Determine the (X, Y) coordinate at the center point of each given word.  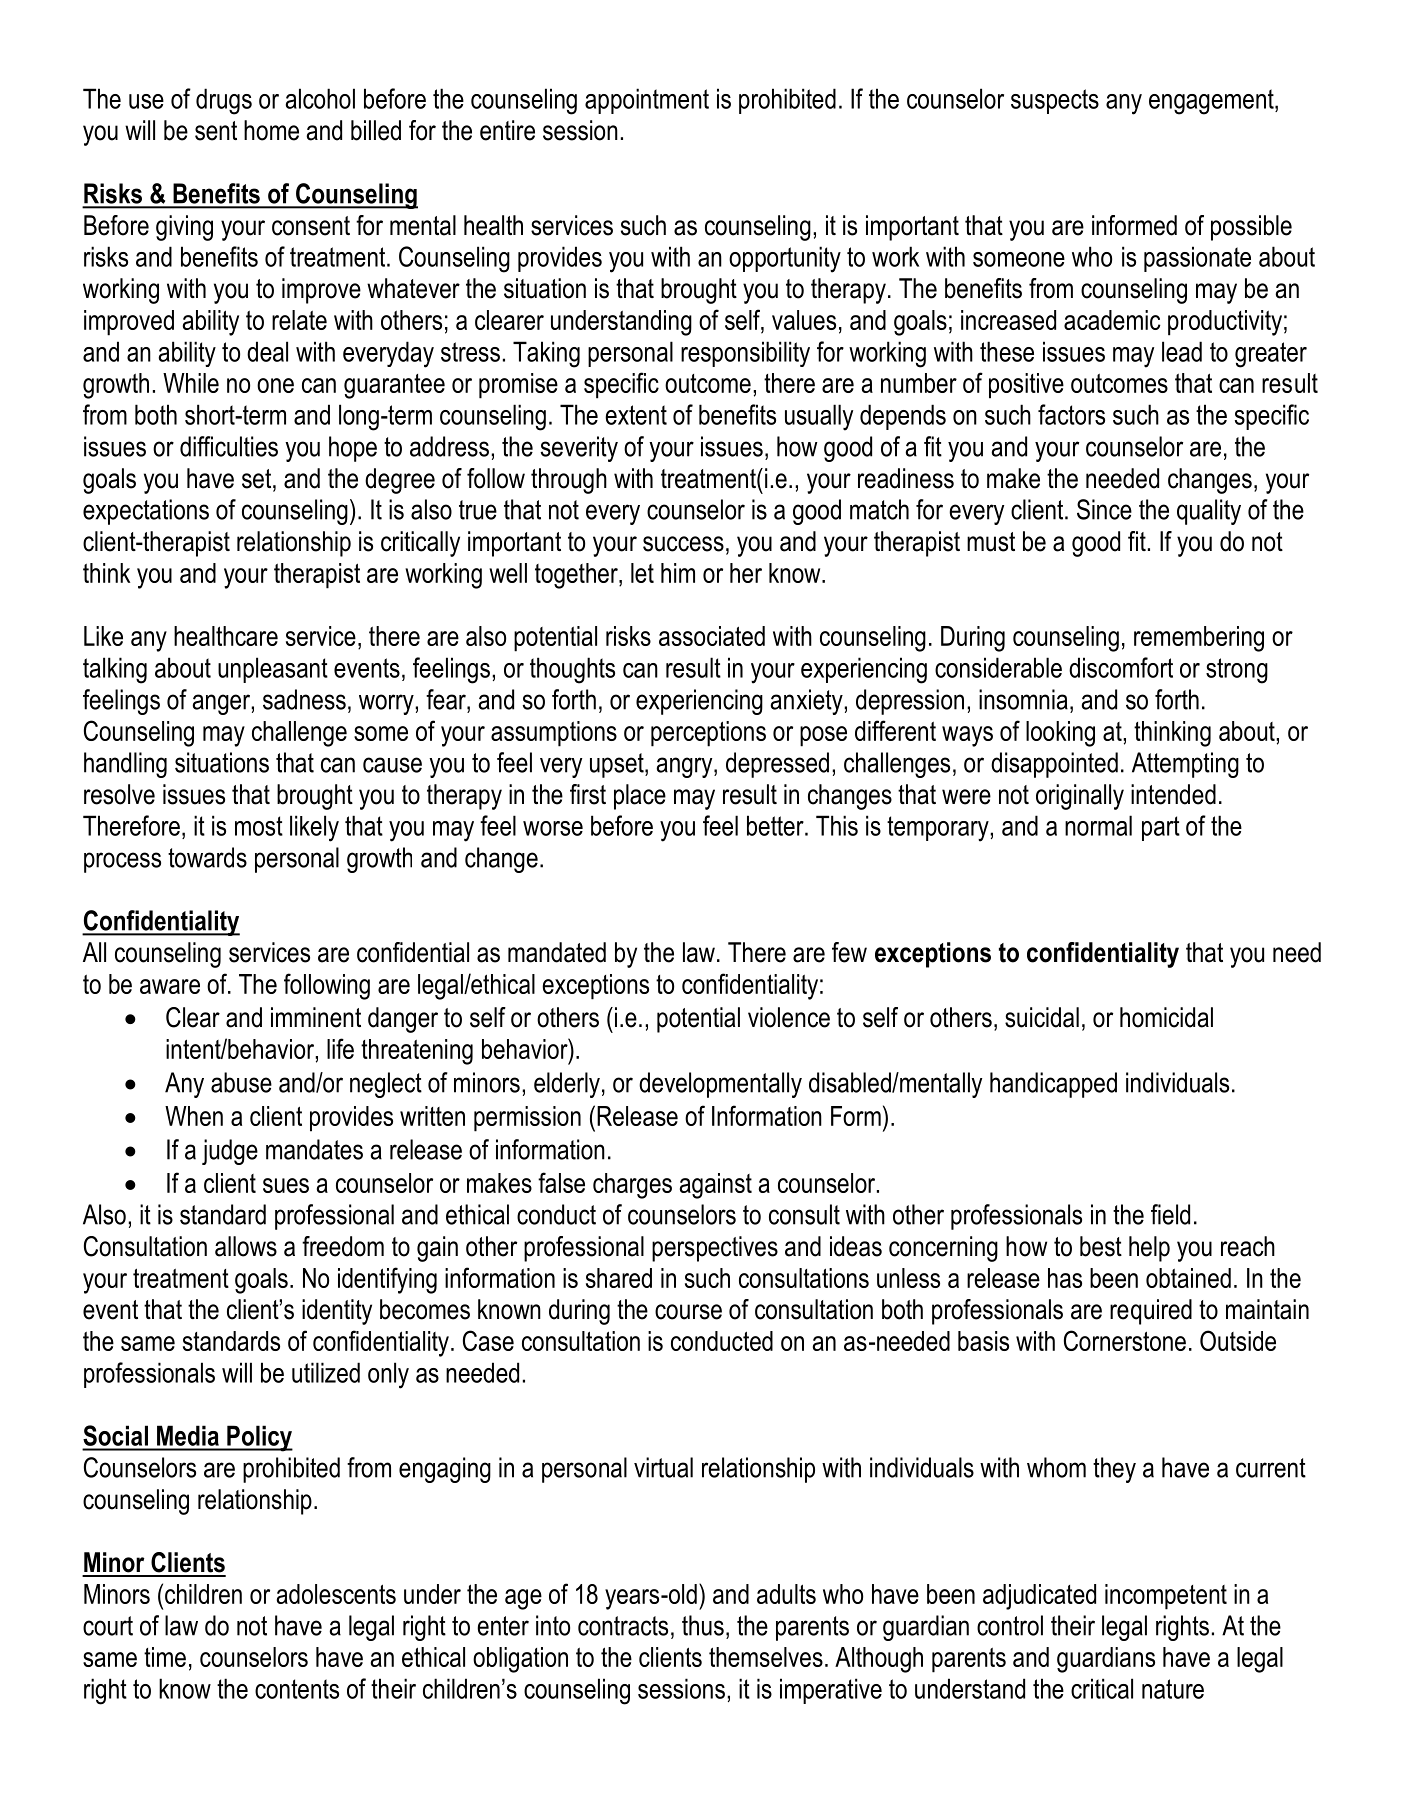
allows (246, 1246)
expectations (146, 512)
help (1149, 1249)
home (271, 130)
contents (297, 1689)
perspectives (715, 1249)
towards (207, 857)
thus (703, 1625)
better (776, 825)
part (1161, 828)
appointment (647, 101)
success (683, 544)
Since (1104, 509)
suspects (1055, 101)
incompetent (1166, 1597)
